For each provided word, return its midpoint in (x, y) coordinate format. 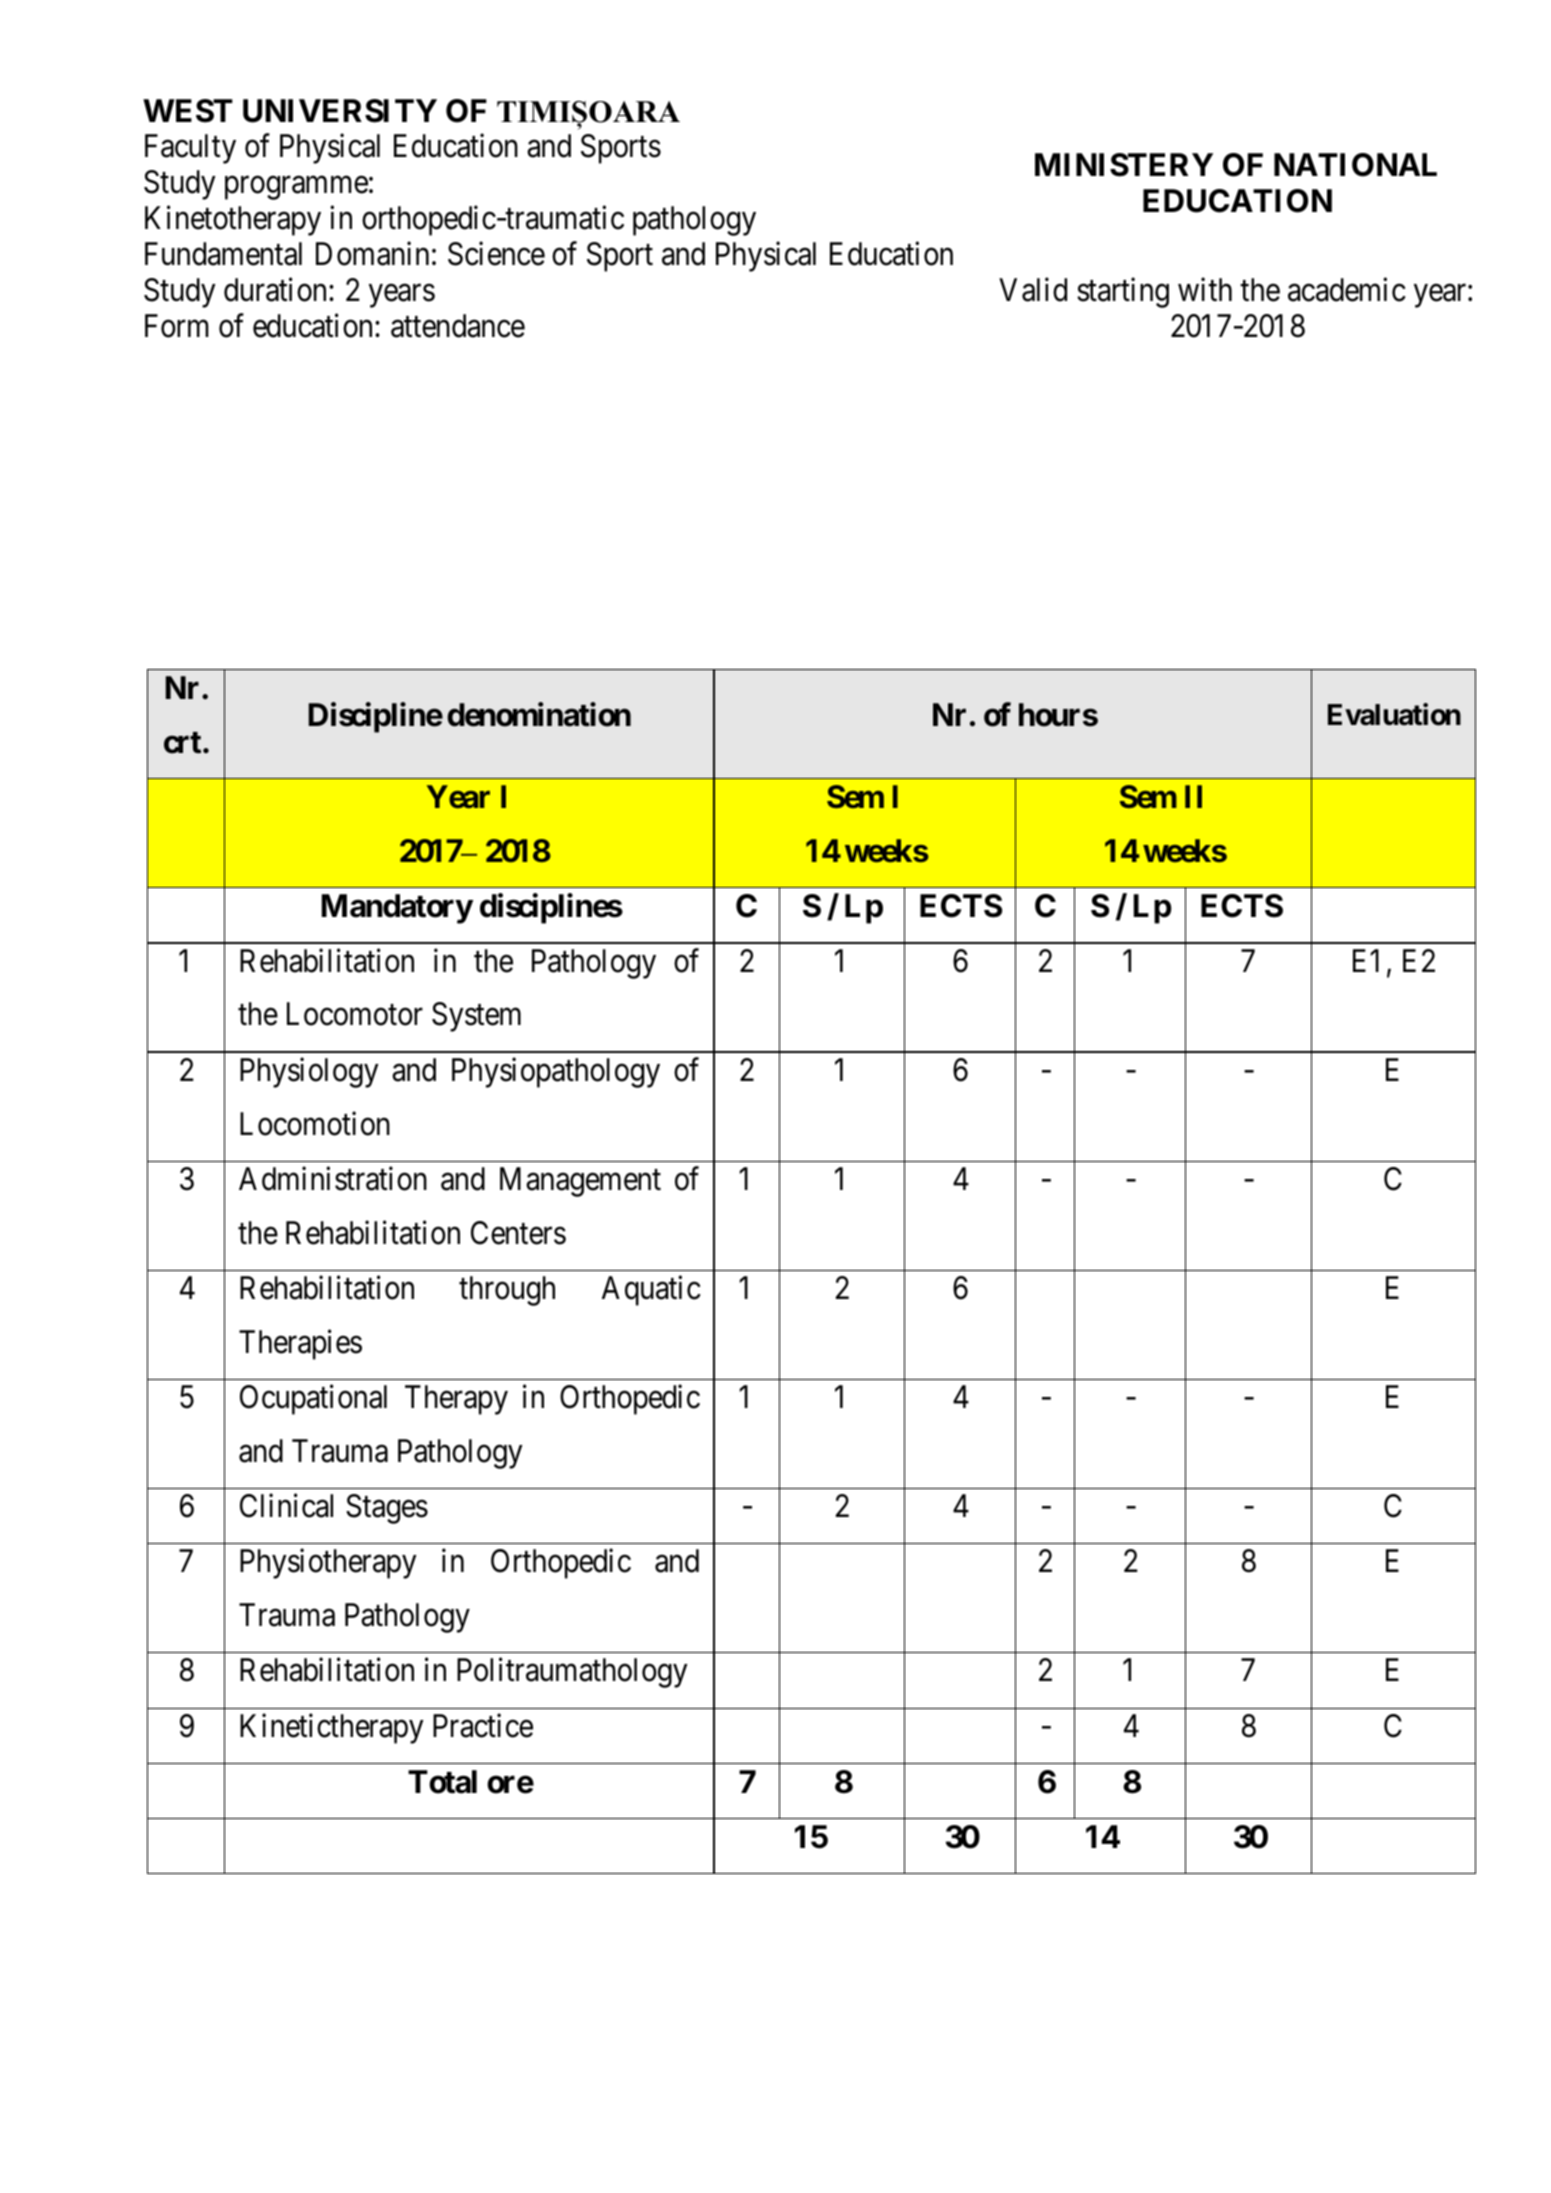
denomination (539, 714)
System (476, 1017)
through (507, 1291)
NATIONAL (1355, 165)
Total (442, 1782)
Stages (387, 1509)
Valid (1033, 290)
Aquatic (651, 1291)
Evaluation (1394, 714)
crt (182, 743)
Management (580, 1182)
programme (296, 188)
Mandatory (397, 909)
